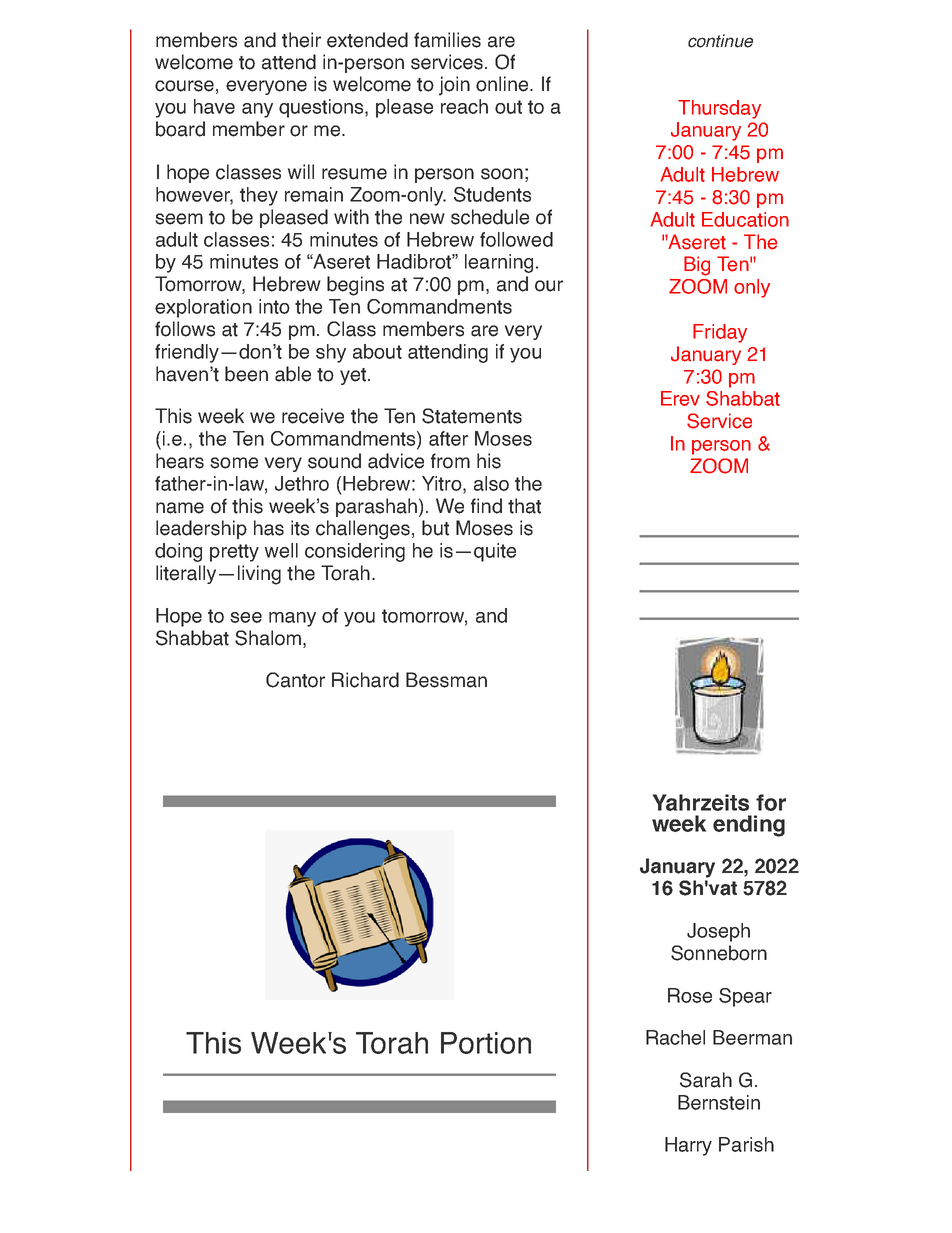 The height and width of the page is (1233, 952). What do you see at coordinates (720, 41) in the page?
I see `continue` at bounding box center [720, 41].
